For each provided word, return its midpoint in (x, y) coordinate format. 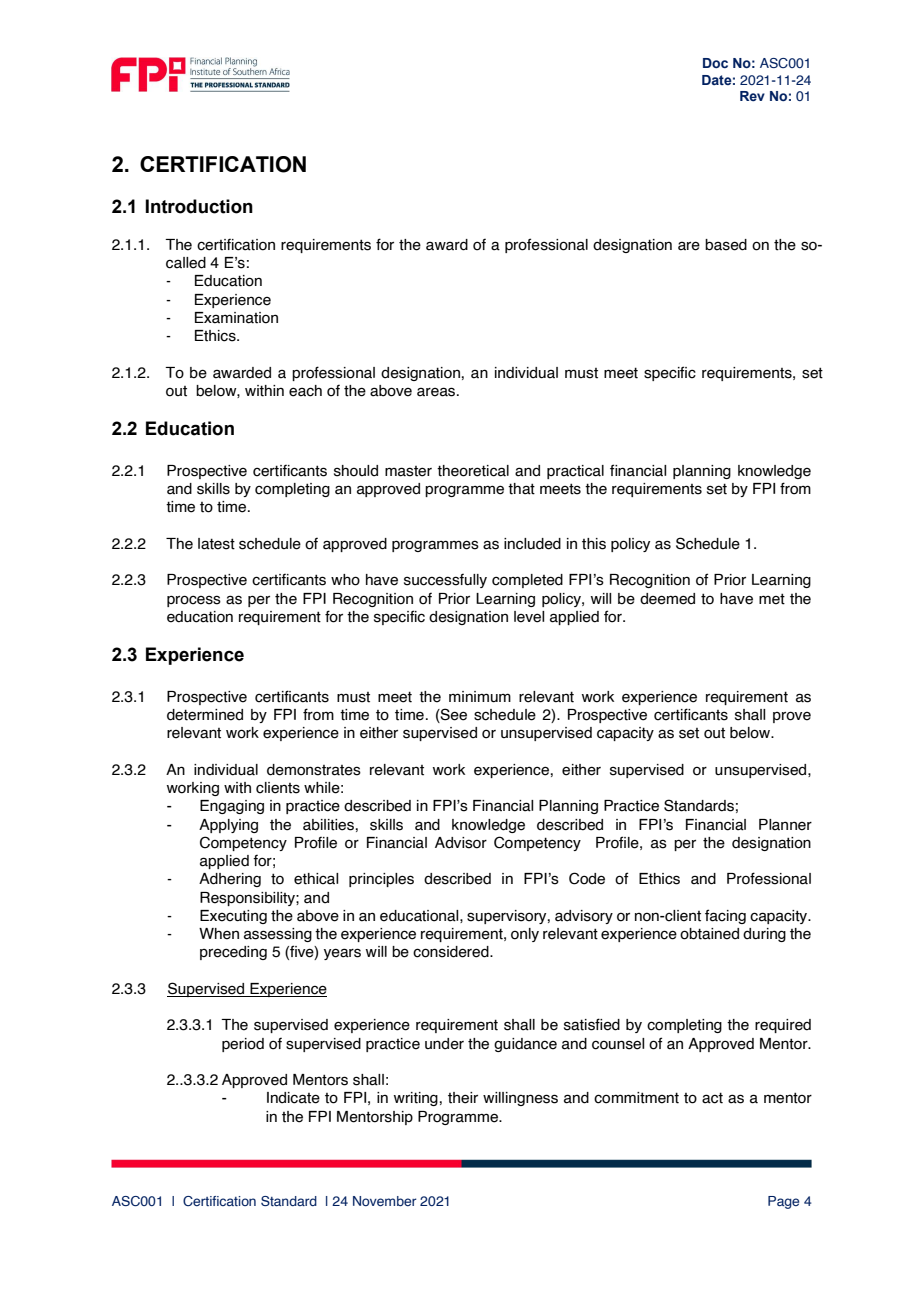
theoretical (473, 471)
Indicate (293, 1098)
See (453, 715)
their (463, 1098)
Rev (752, 96)
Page (783, 1202)
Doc (715, 63)
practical (575, 472)
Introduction (199, 206)
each (305, 391)
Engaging (232, 807)
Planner (785, 825)
